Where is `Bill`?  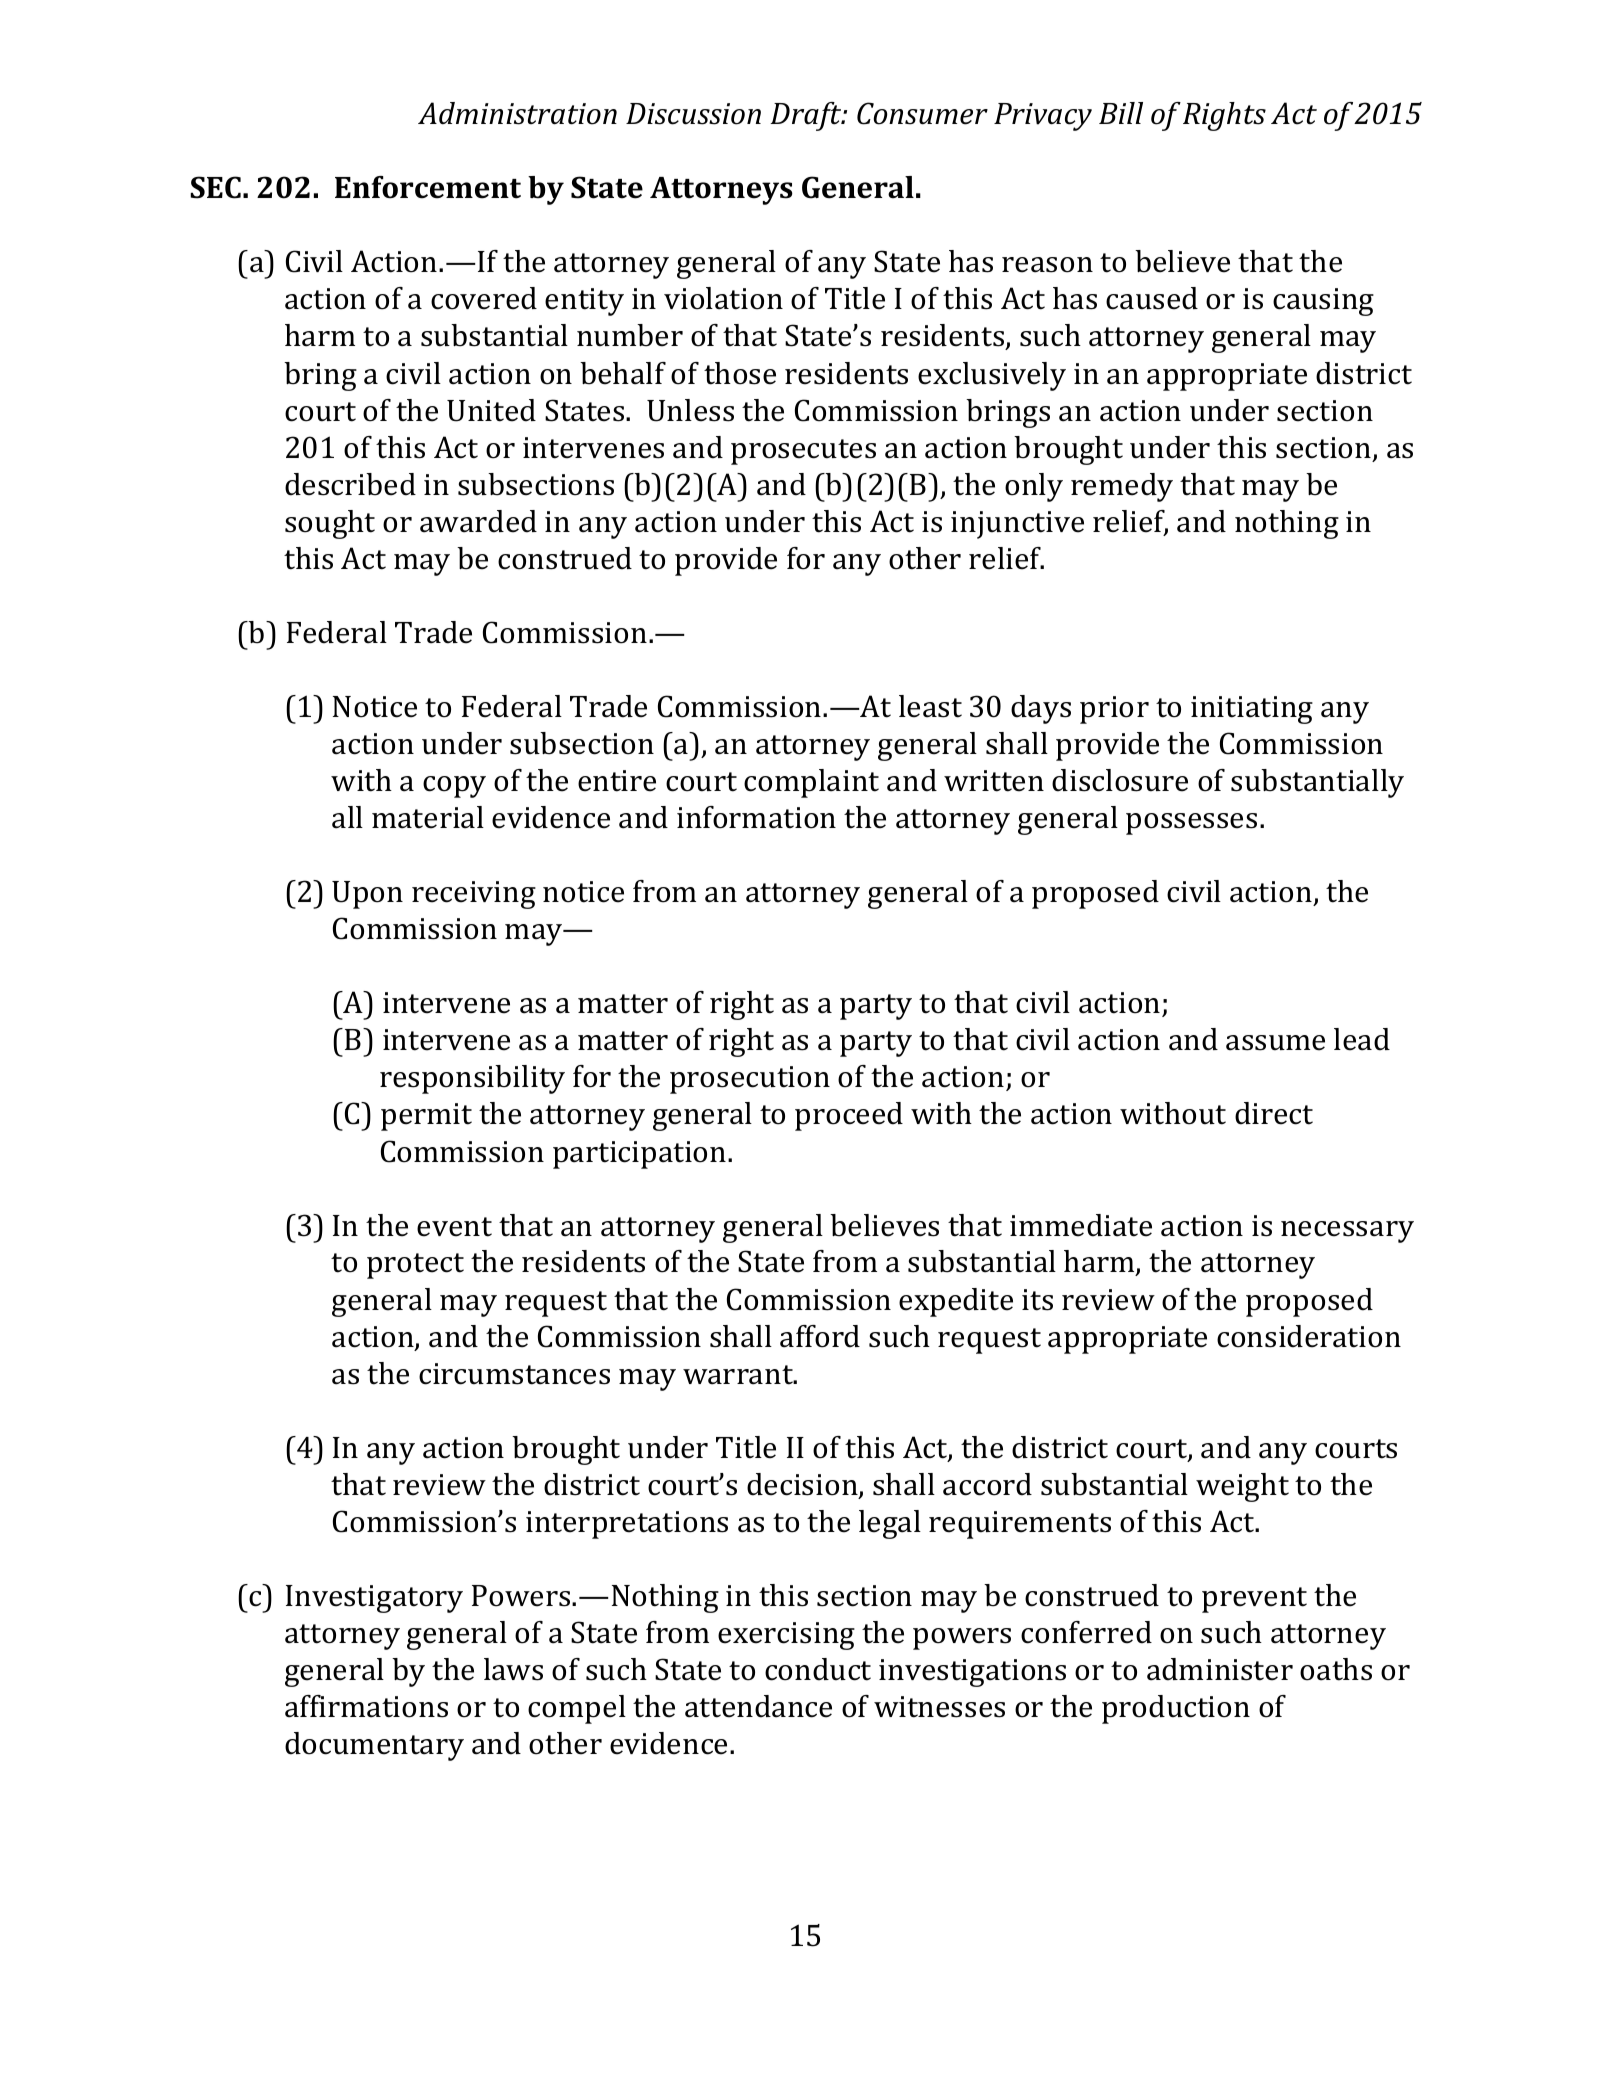
Bill is located at coordinates (1121, 113).
